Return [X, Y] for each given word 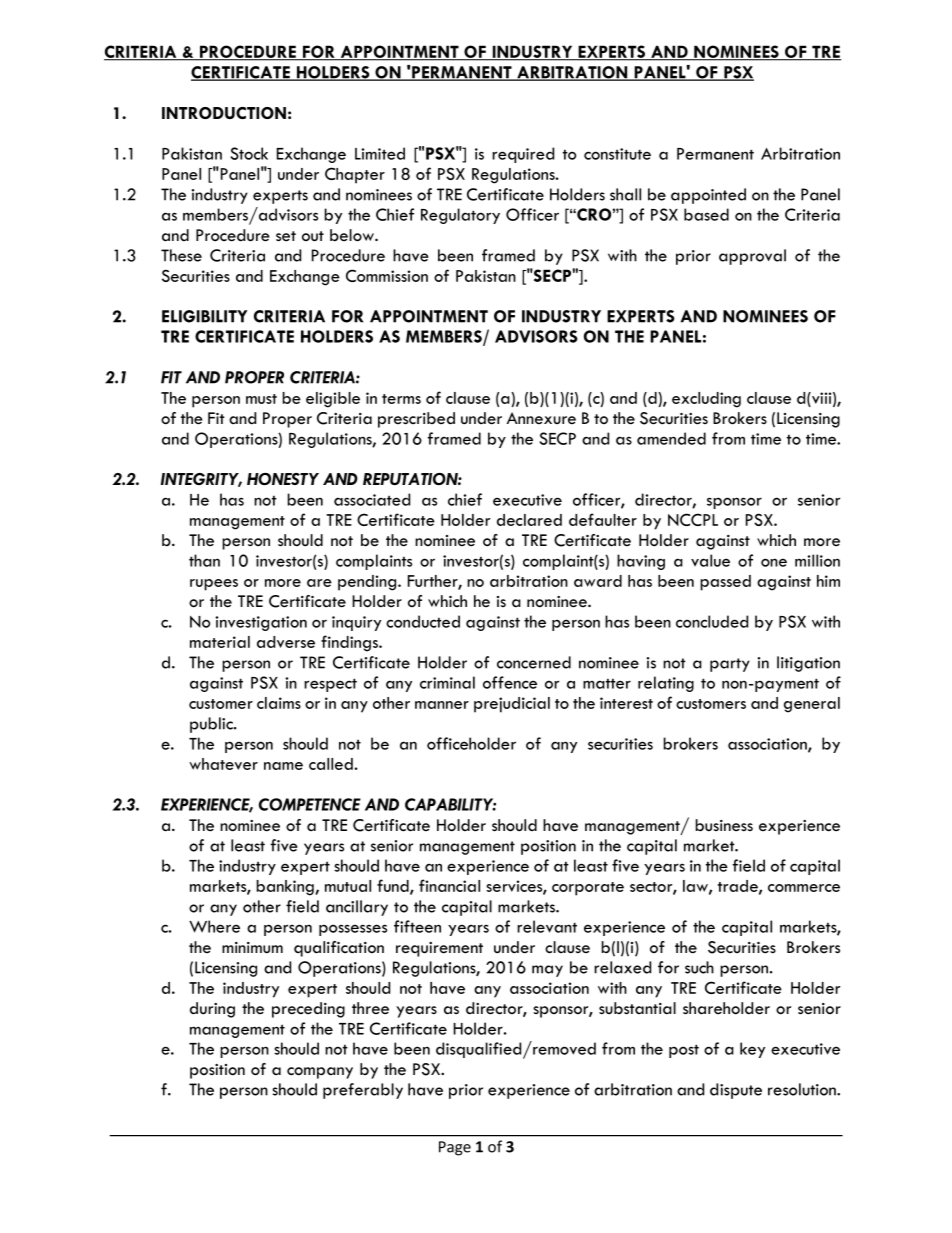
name [283, 766]
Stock [249, 153]
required [523, 155]
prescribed [416, 420]
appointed [708, 196]
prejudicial [512, 705]
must [261, 399]
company [320, 1073]
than [204, 560]
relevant [547, 926]
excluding [706, 400]
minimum [252, 947]
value [710, 560]
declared [529, 520]
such [699, 967]
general [812, 705]
